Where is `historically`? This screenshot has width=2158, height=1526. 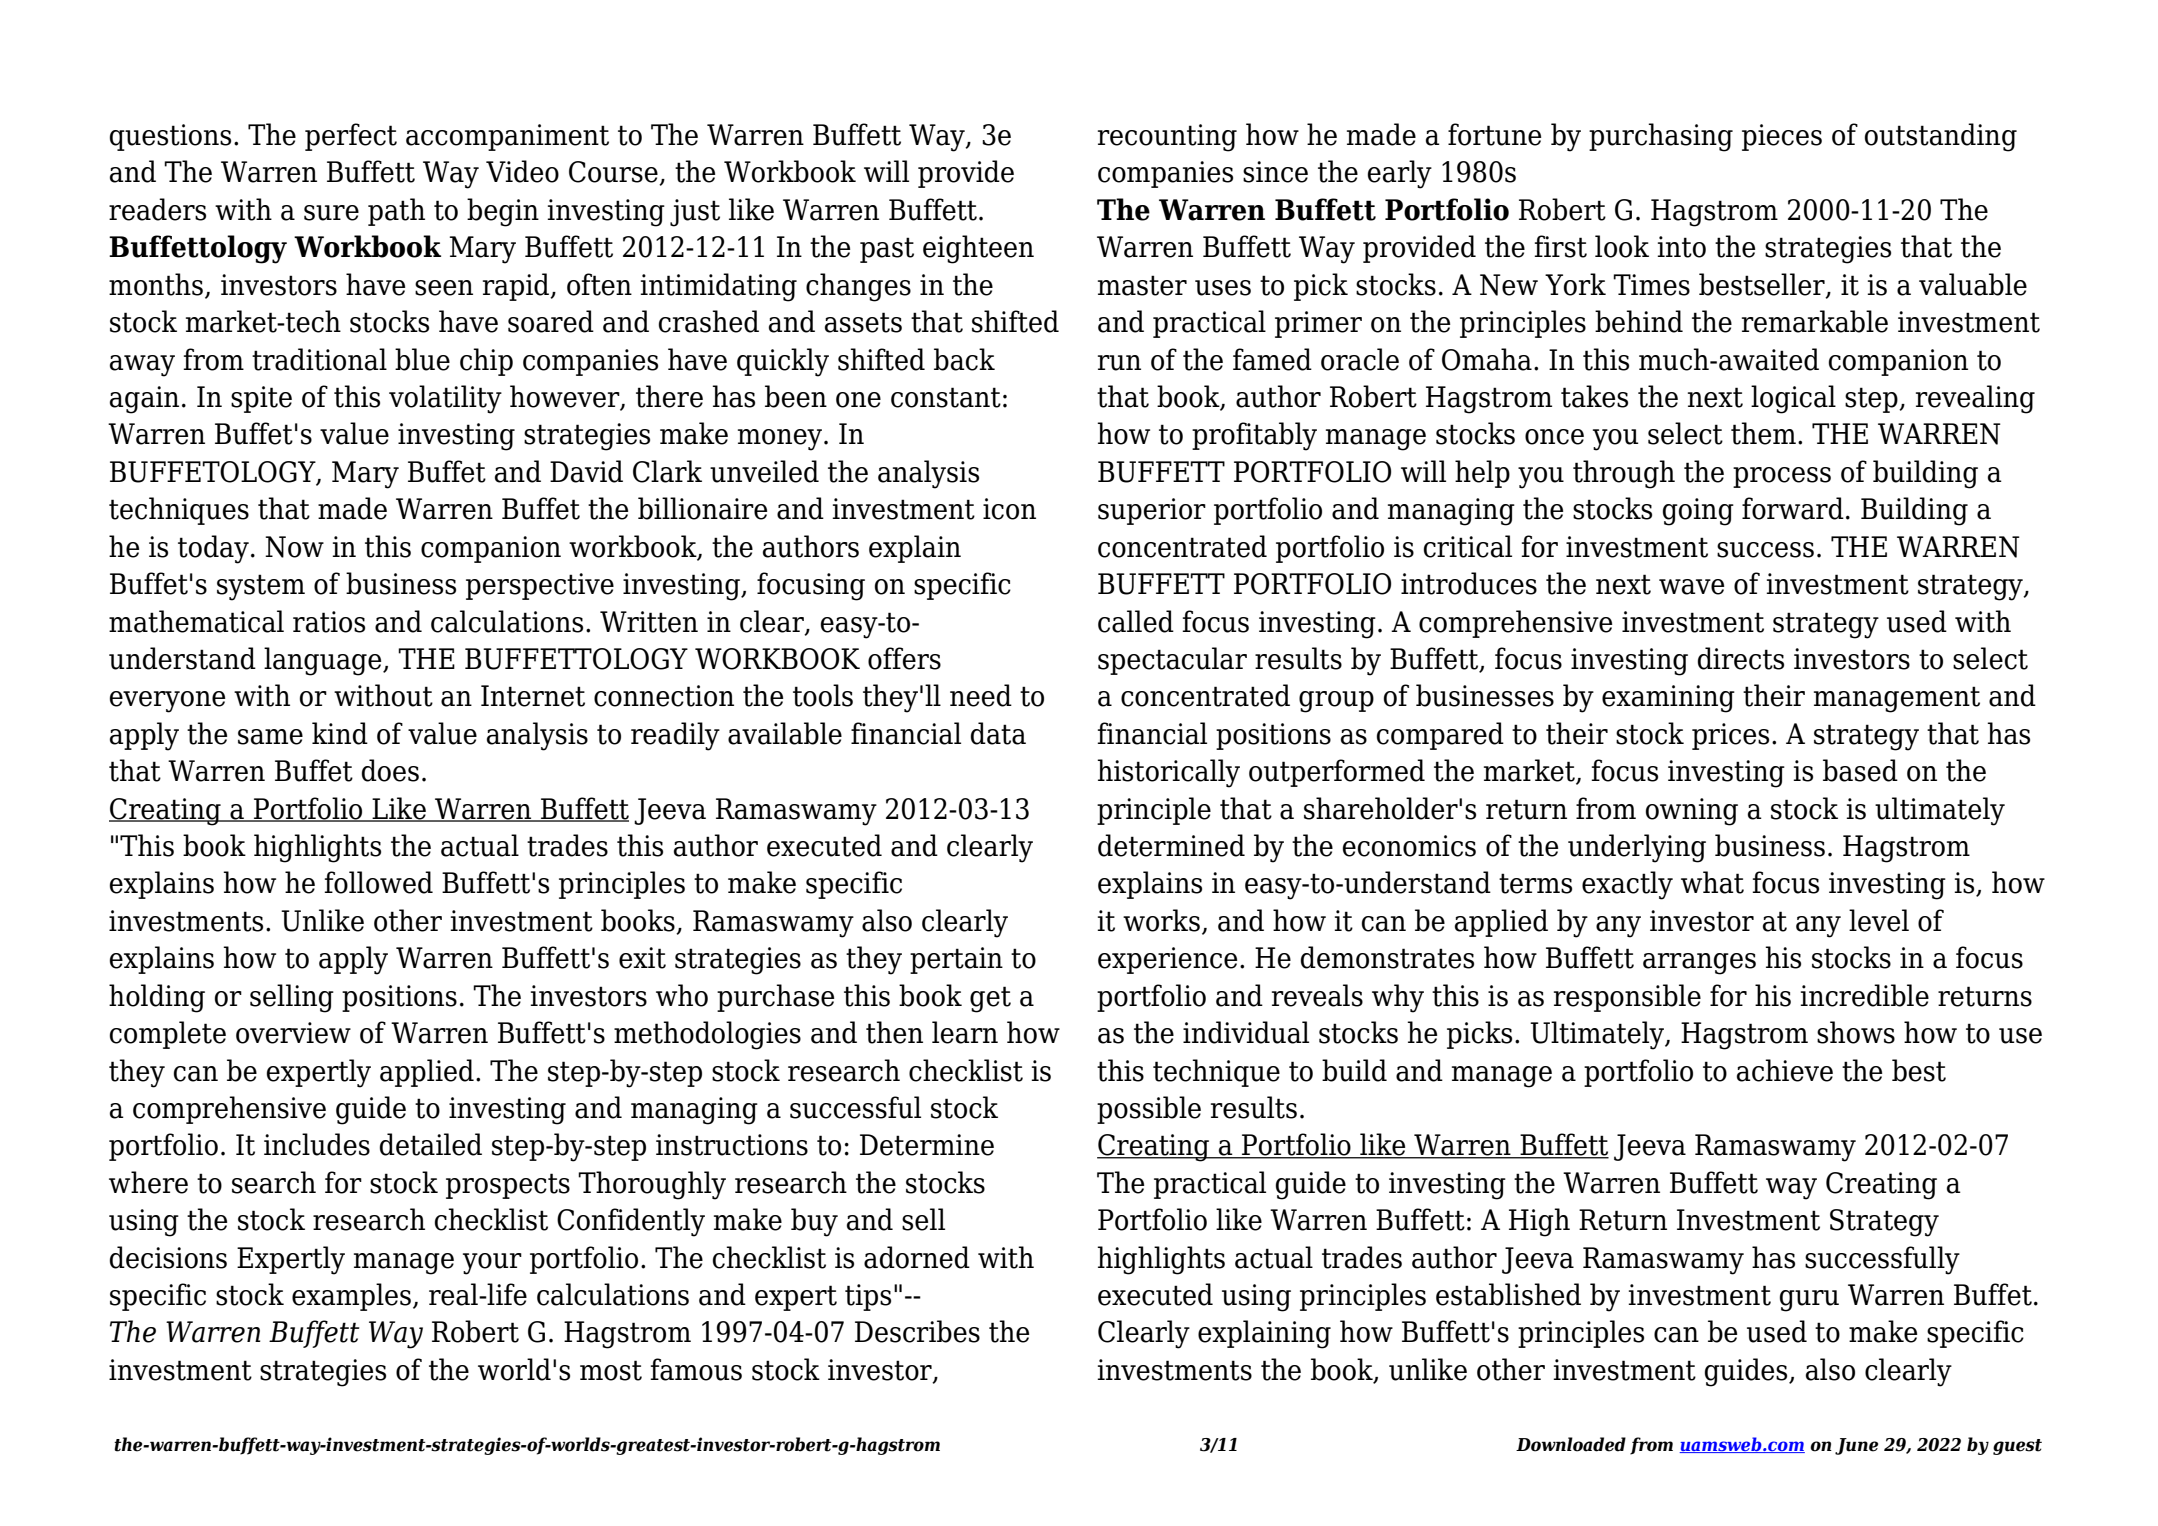 historically is located at coordinates (1168, 773).
